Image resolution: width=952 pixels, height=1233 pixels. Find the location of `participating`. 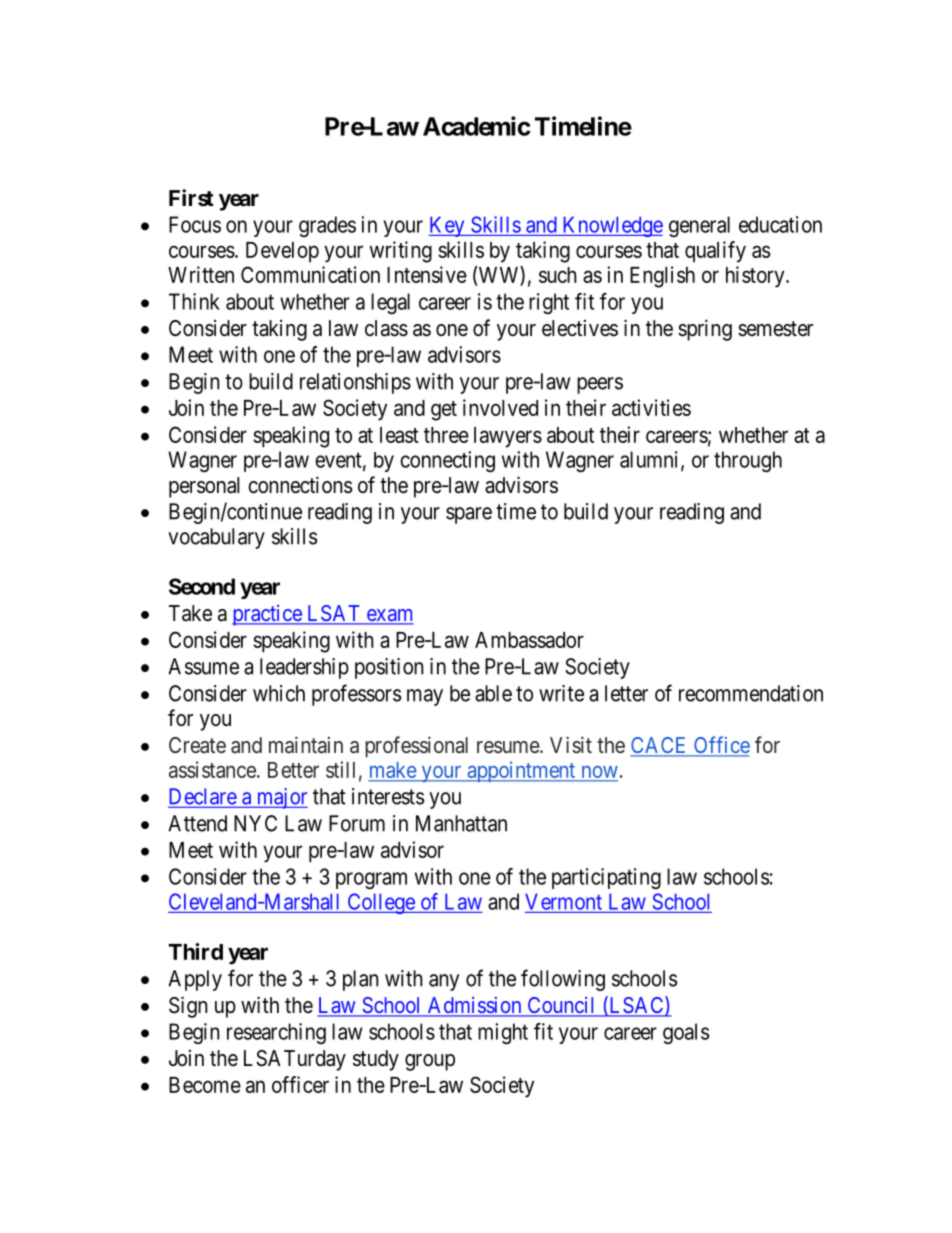

participating is located at coordinates (606, 878).
